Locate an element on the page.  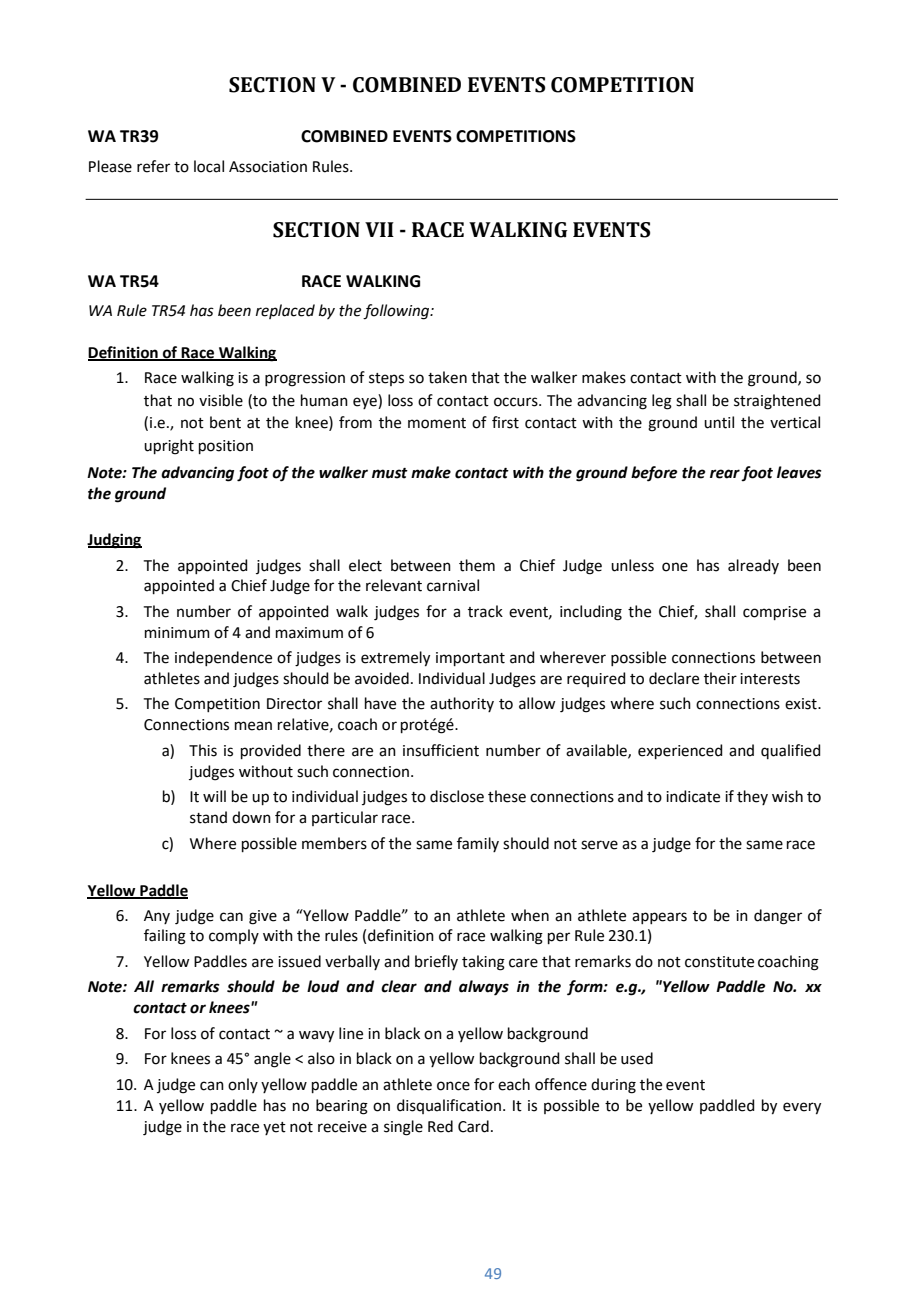
Any is located at coordinates (157, 917).
